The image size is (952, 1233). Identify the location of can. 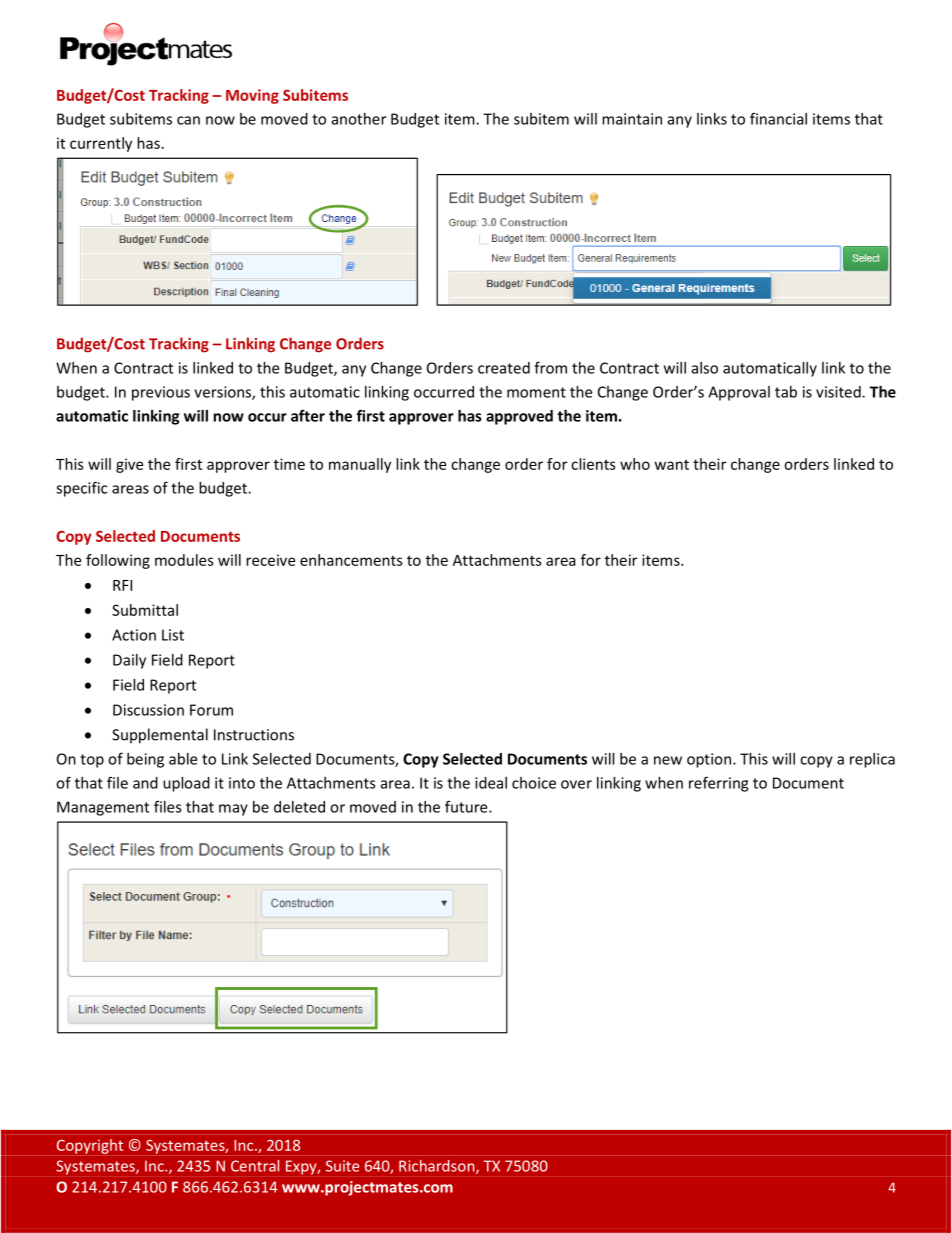
(188, 120).
